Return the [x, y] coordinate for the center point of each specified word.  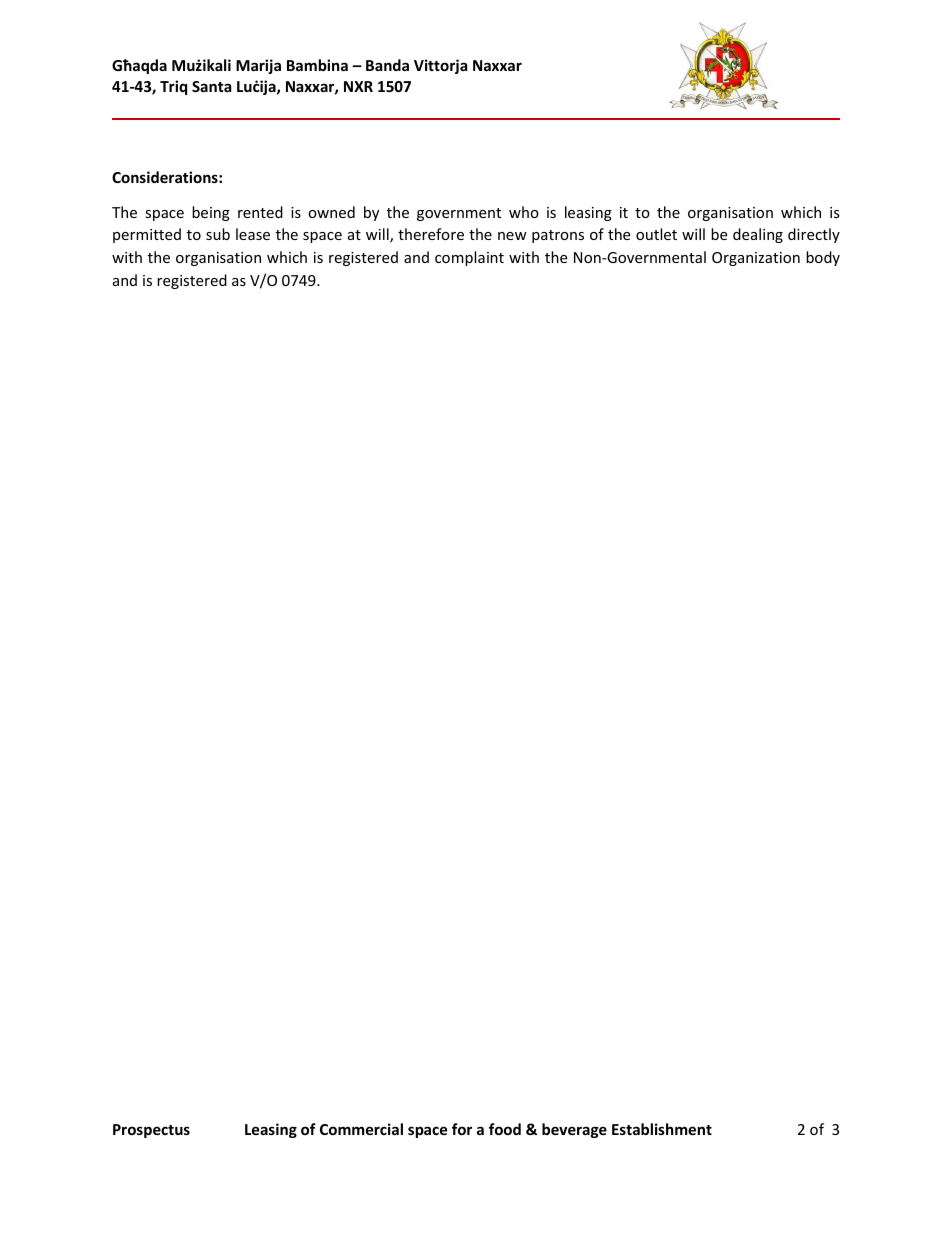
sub [218, 234]
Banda [387, 65]
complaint [469, 258]
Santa [211, 86]
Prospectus [151, 1131]
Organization [756, 259]
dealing [758, 235]
